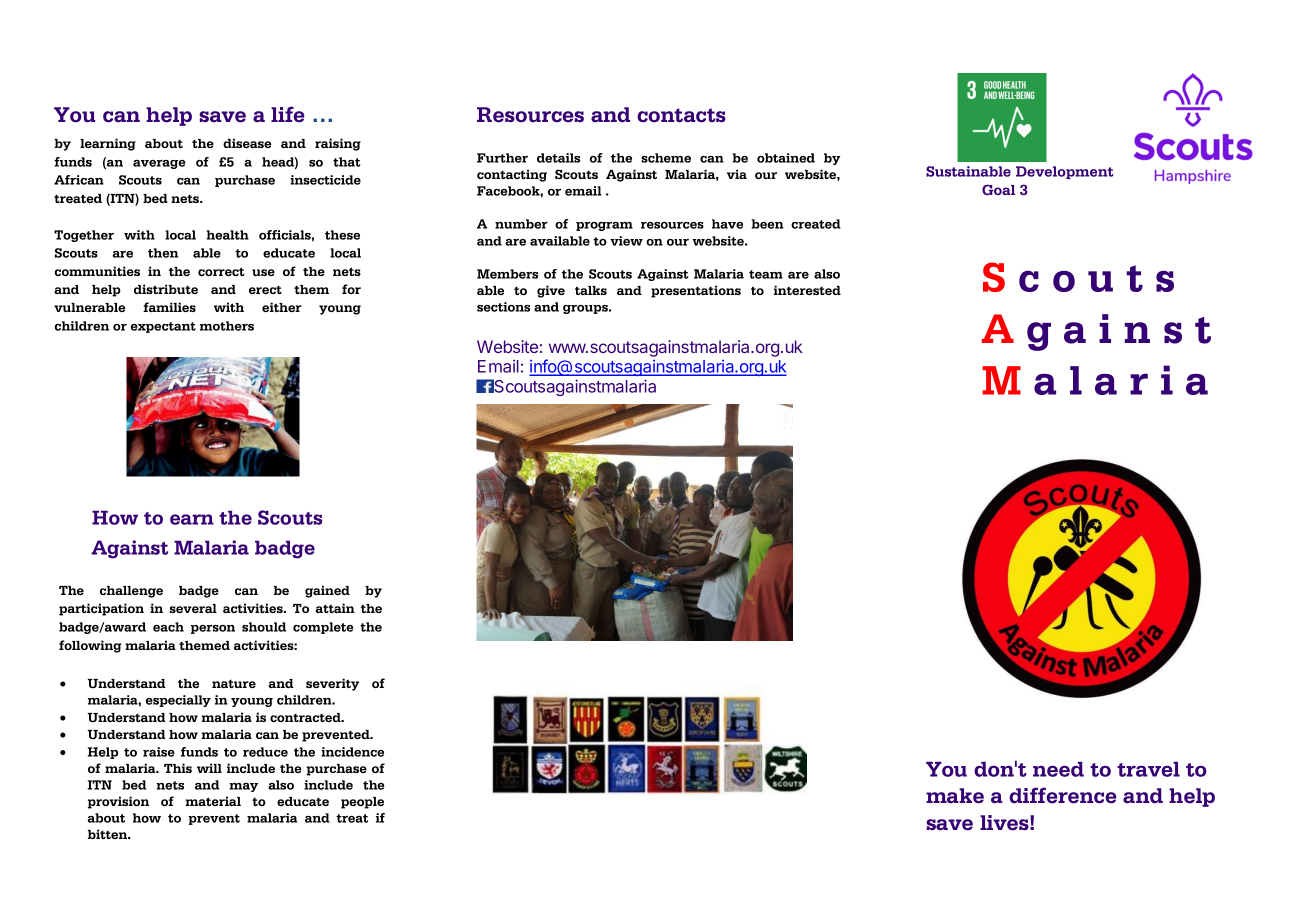 The width and height of the page is (1308, 924). I want to click on material, so click(213, 801).
